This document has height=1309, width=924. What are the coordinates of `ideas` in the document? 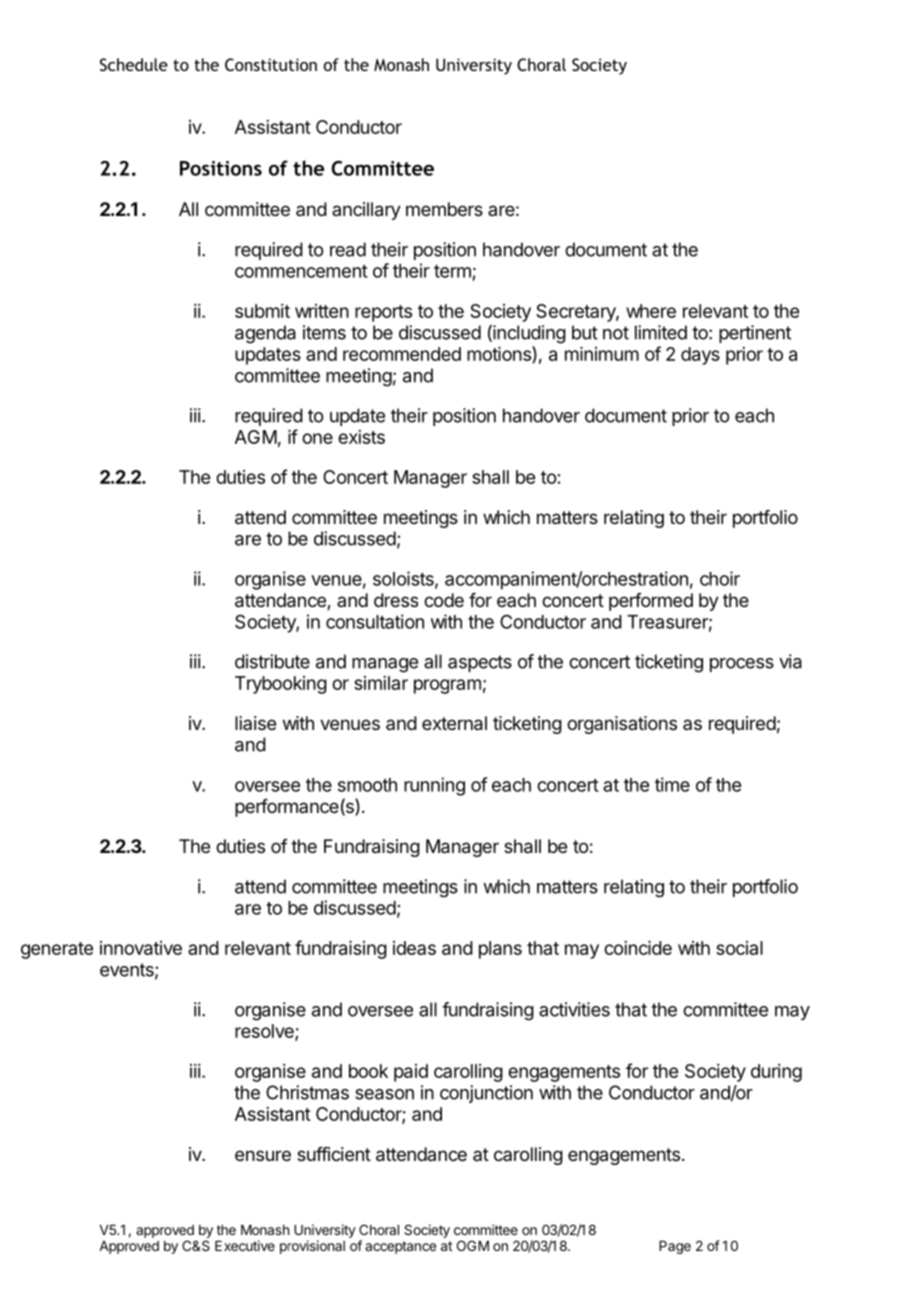 It's located at (414, 948).
